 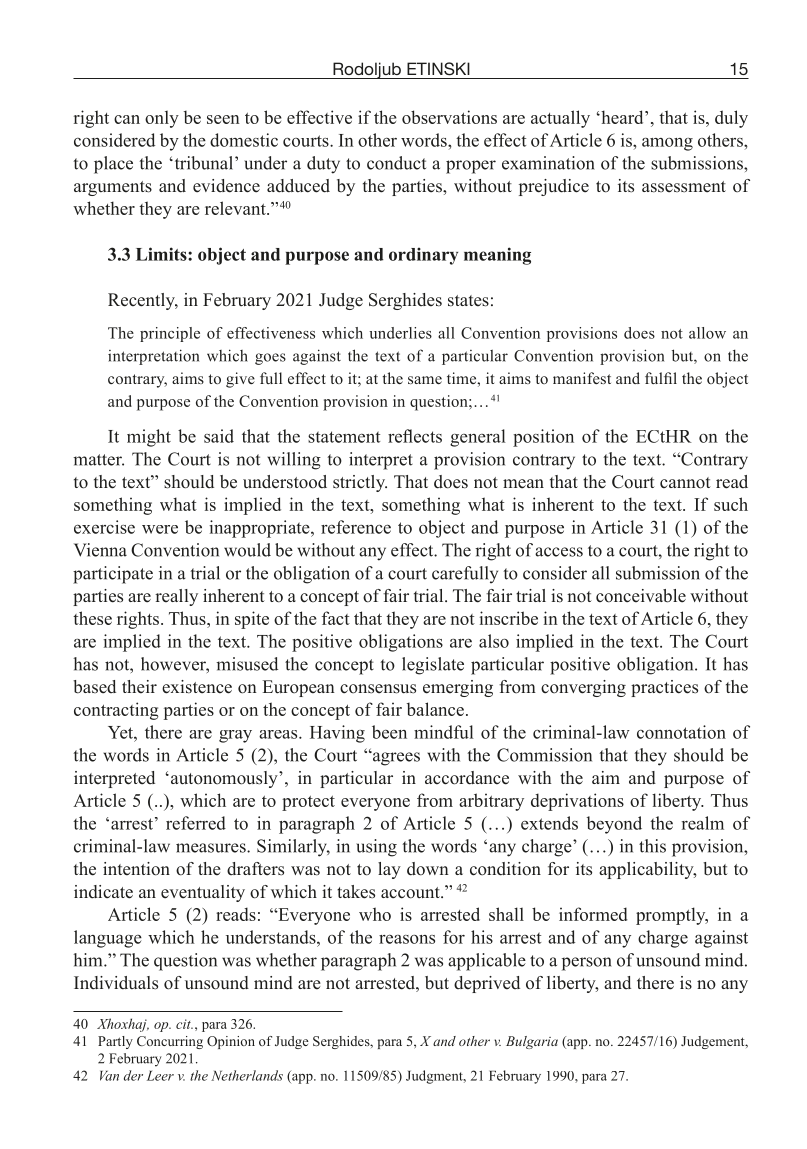 I want to click on conceivable, so click(x=641, y=596).
